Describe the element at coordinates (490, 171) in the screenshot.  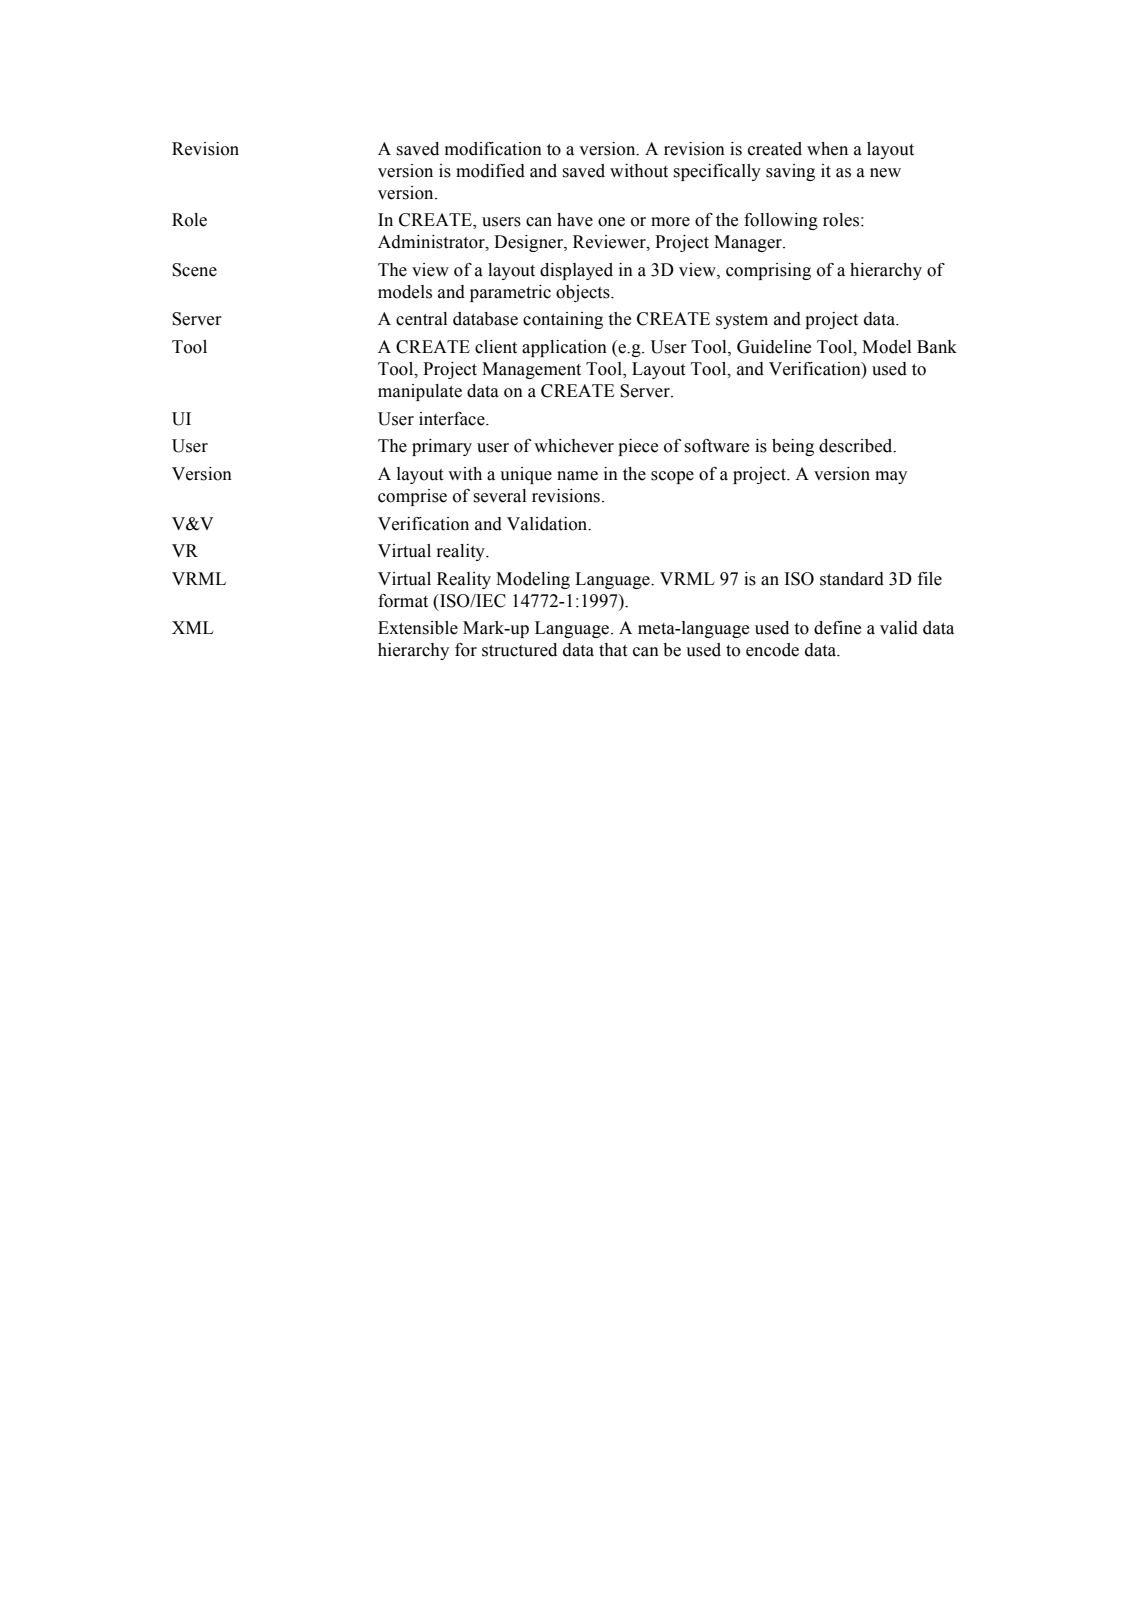
I see `modified` at that location.
